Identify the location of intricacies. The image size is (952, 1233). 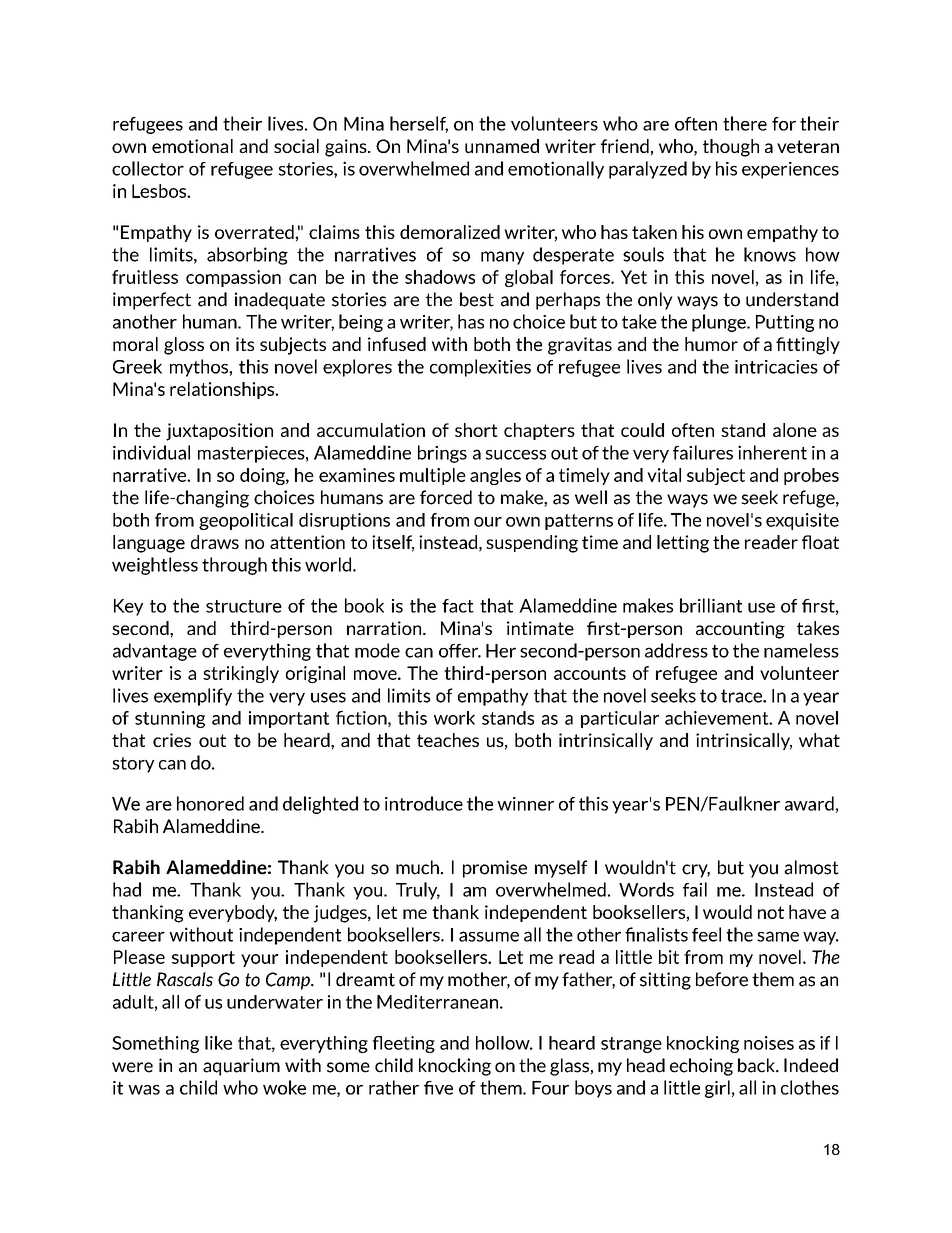
(776, 367).
